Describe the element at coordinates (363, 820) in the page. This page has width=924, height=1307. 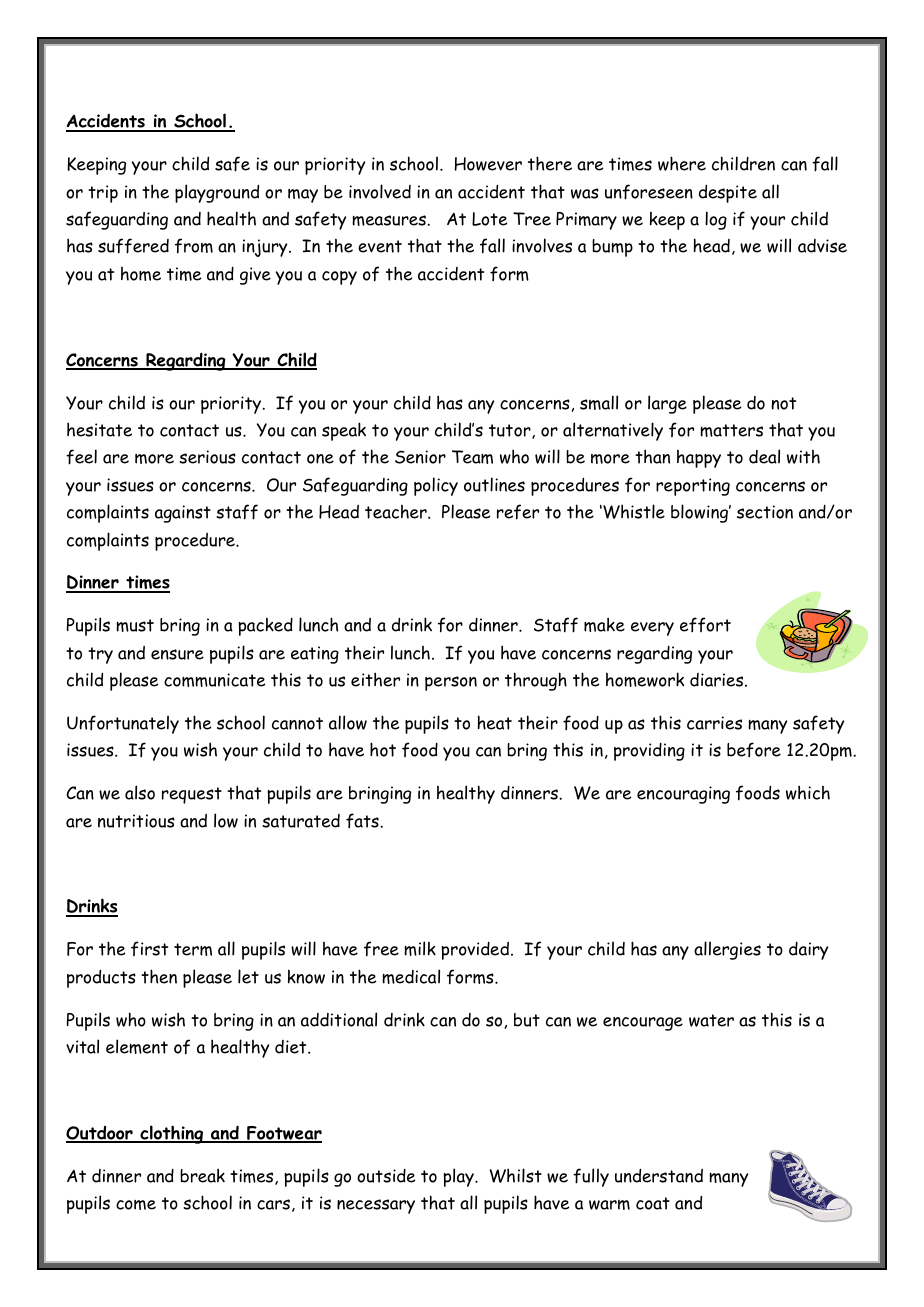
I see `fats` at that location.
